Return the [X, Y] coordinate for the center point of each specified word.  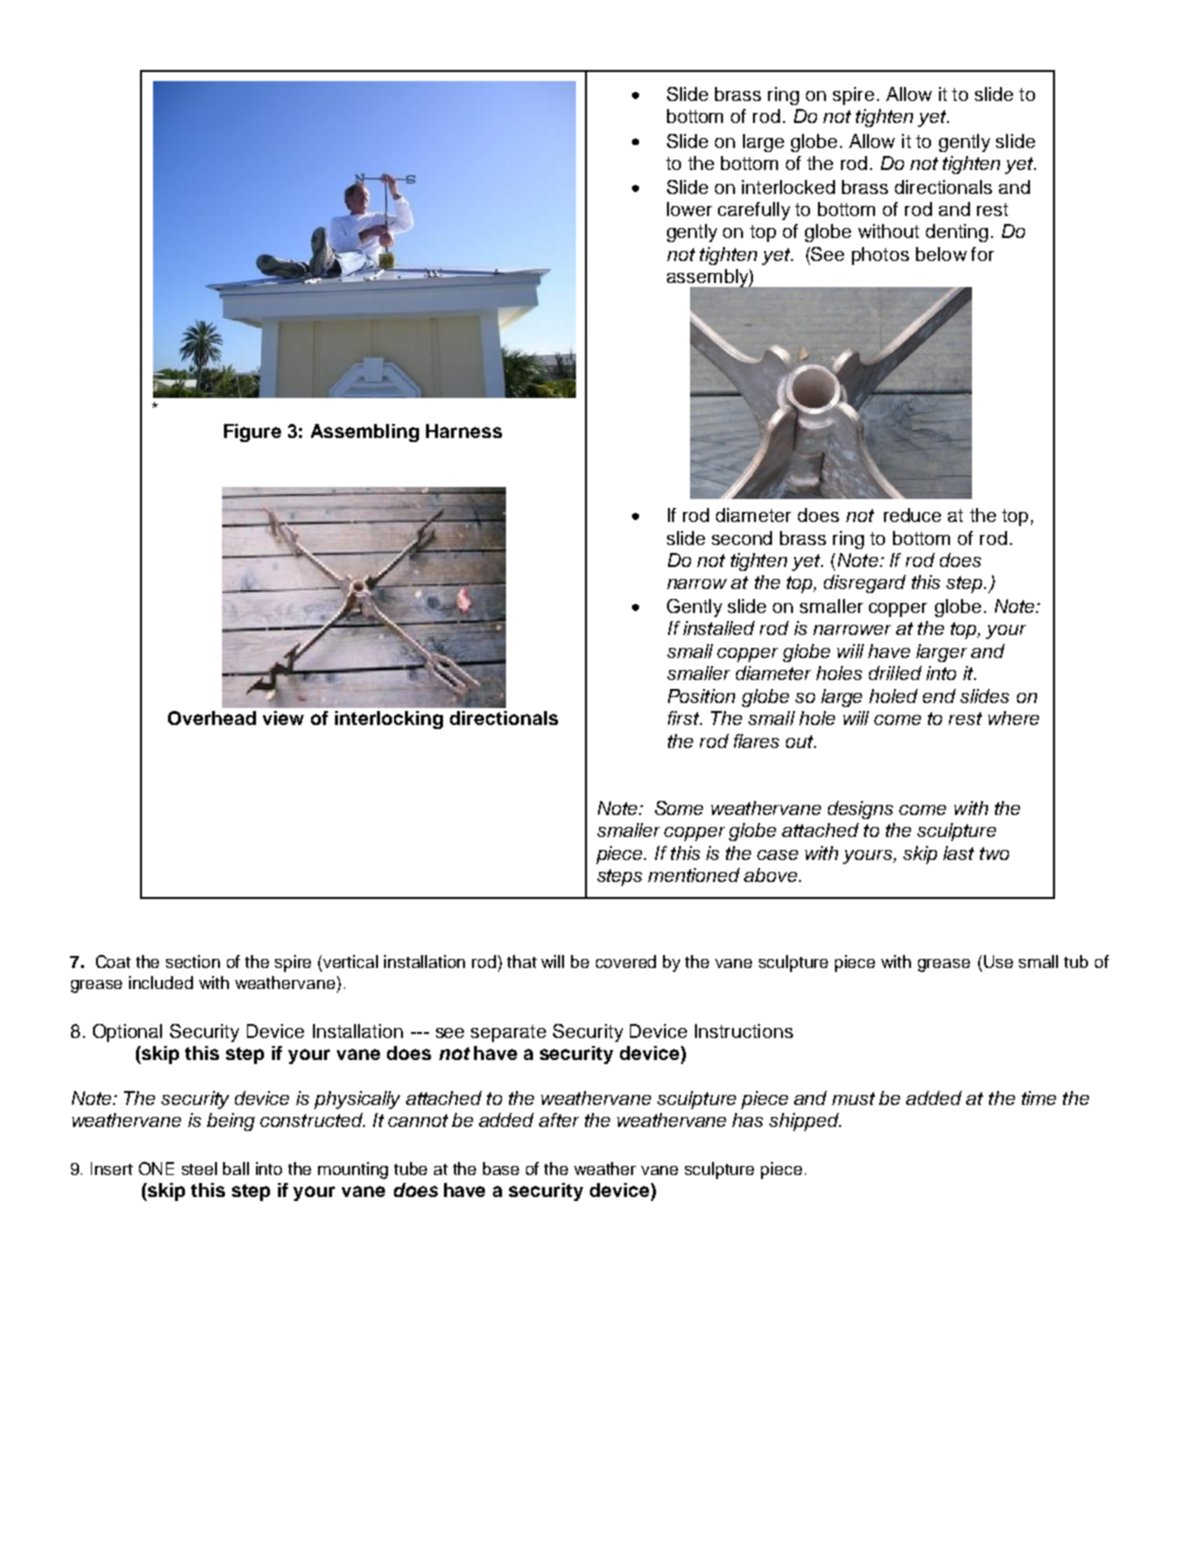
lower [689, 209]
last [958, 853]
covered [626, 961]
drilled [895, 673]
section [193, 961]
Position [701, 696]
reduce [912, 515]
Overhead [212, 718]
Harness [464, 431]
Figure [252, 433]
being [231, 1122]
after [559, 1120]
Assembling [365, 433]
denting [957, 233]
